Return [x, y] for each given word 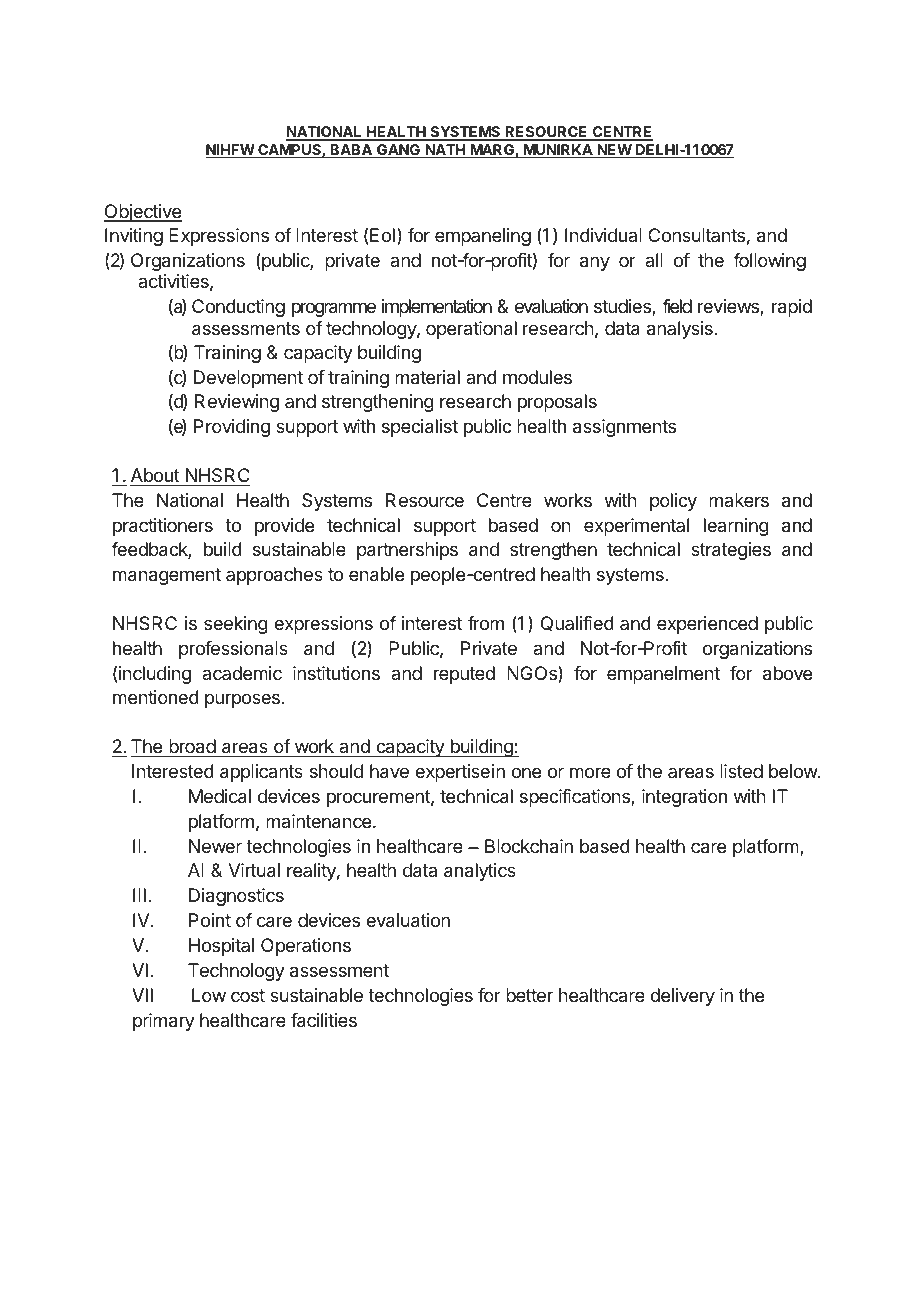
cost [248, 995]
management [167, 576]
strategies [731, 551]
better [529, 995]
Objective [143, 213]
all [654, 260]
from [486, 623]
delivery [682, 997]
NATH [445, 151]
